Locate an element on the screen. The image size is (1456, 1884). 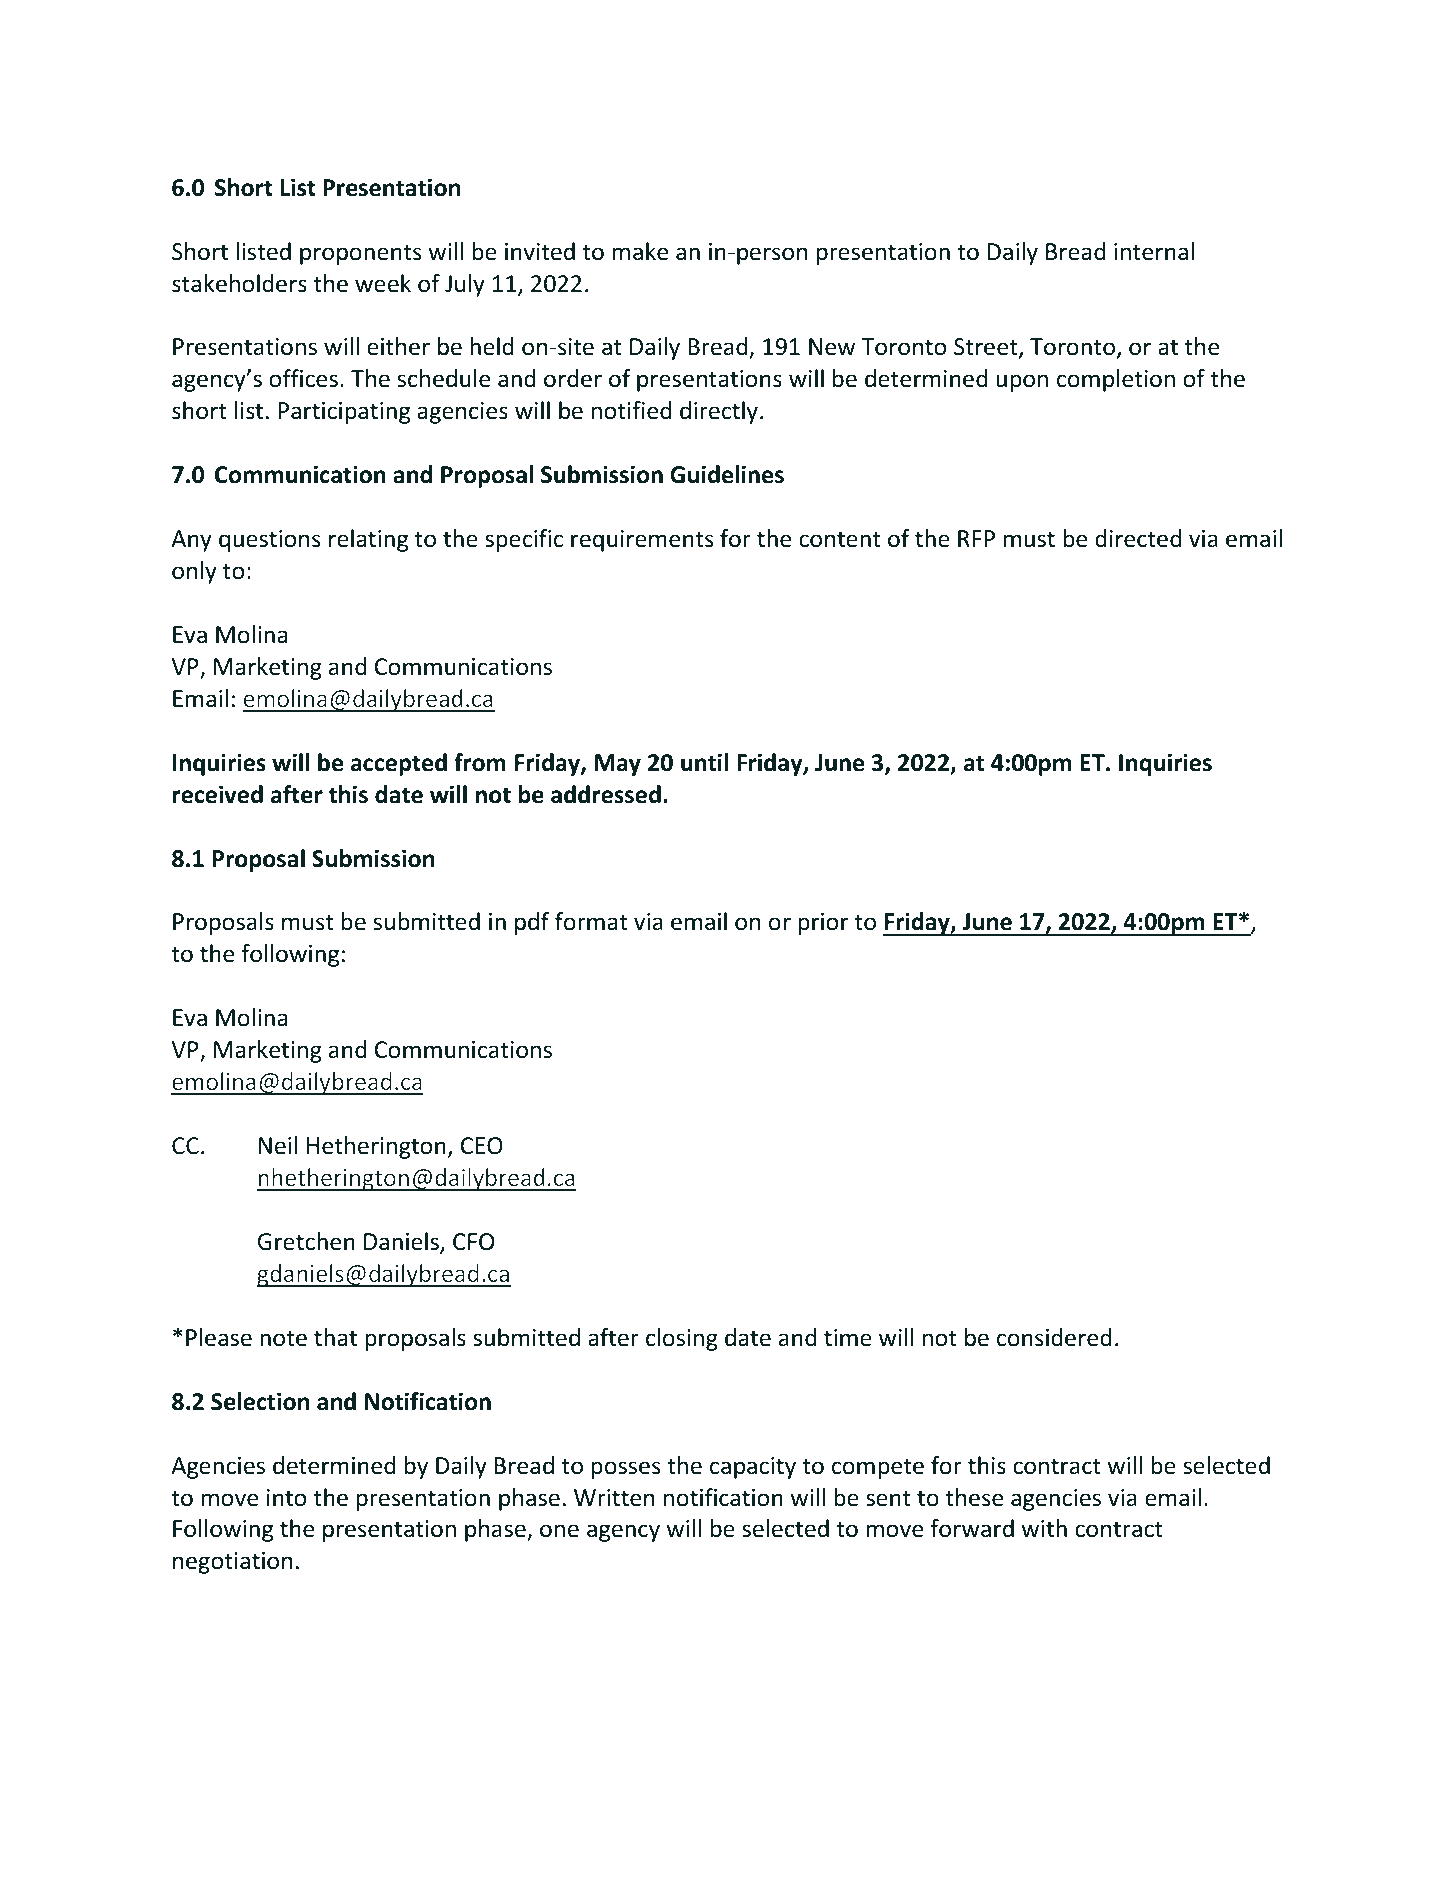
into is located at coordinates (286, 1498).
